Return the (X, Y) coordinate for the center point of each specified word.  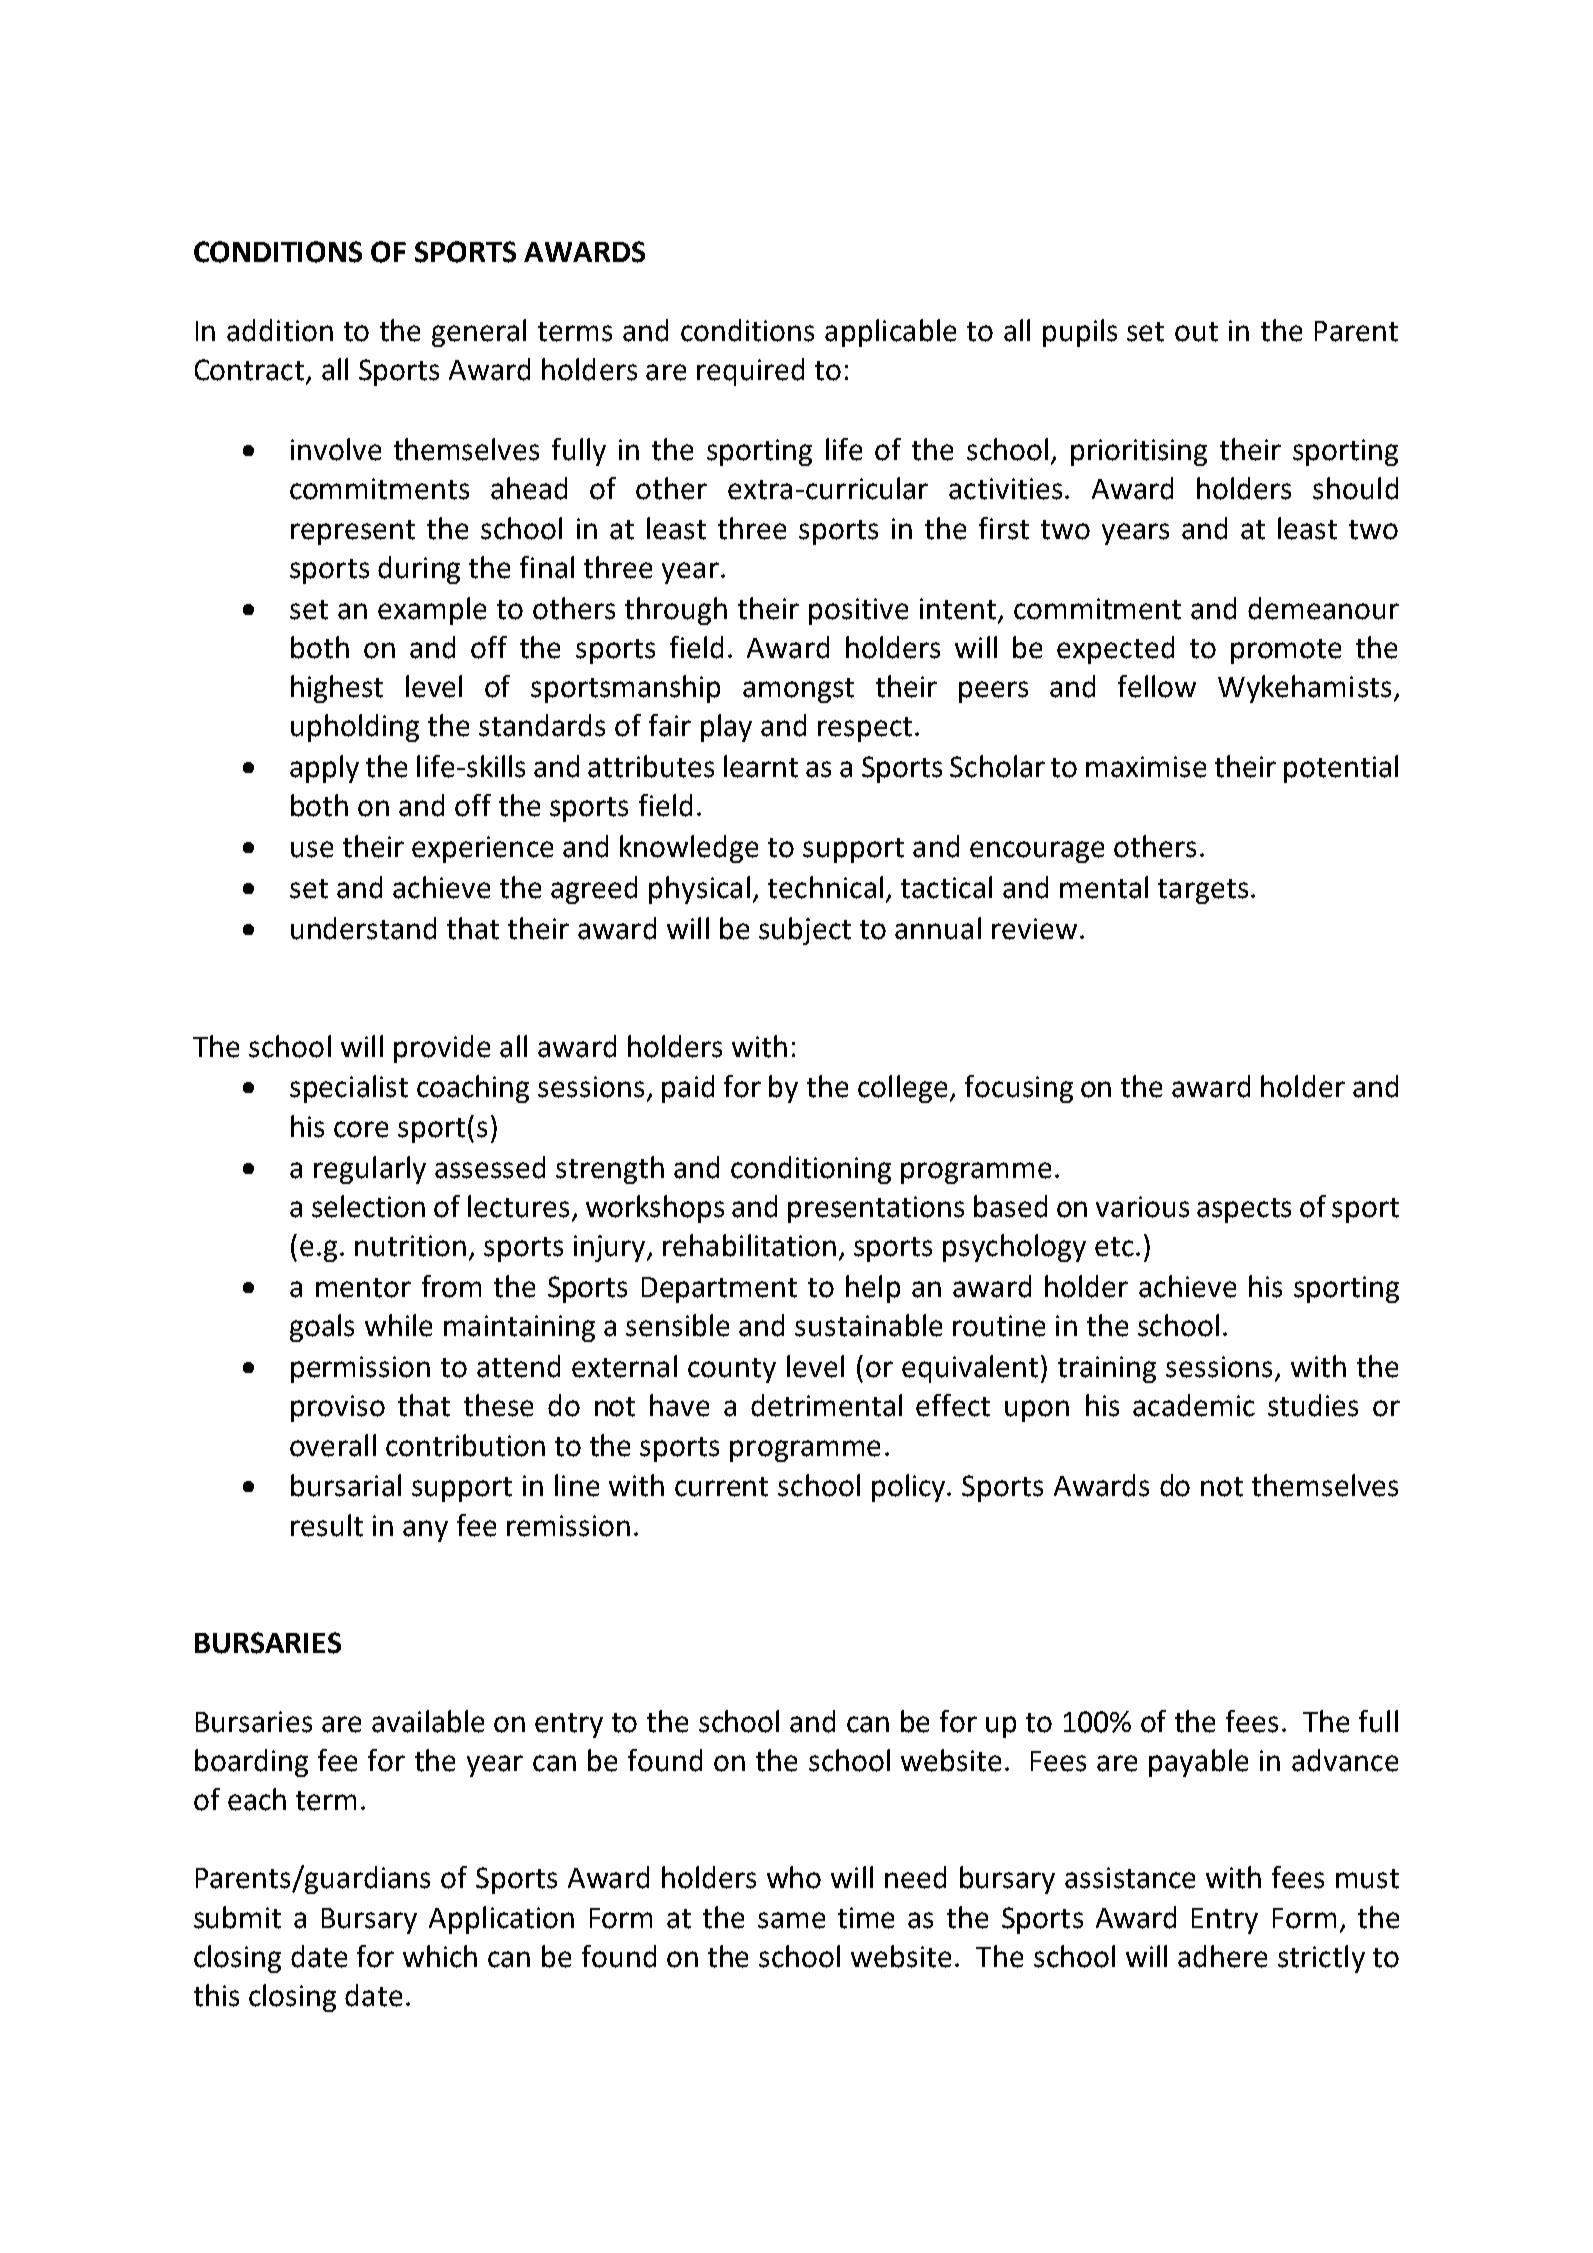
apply (324, 769)
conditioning (811, 1170)
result (327, 1525)
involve (336, 449)
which (440, 1956)
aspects (1244, 1210)
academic (1194, 1405)
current (721, 1487)
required (750, 372)
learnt (761, 766)
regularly (370, 1170)
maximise (1146, 767)
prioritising (1139, 452)
